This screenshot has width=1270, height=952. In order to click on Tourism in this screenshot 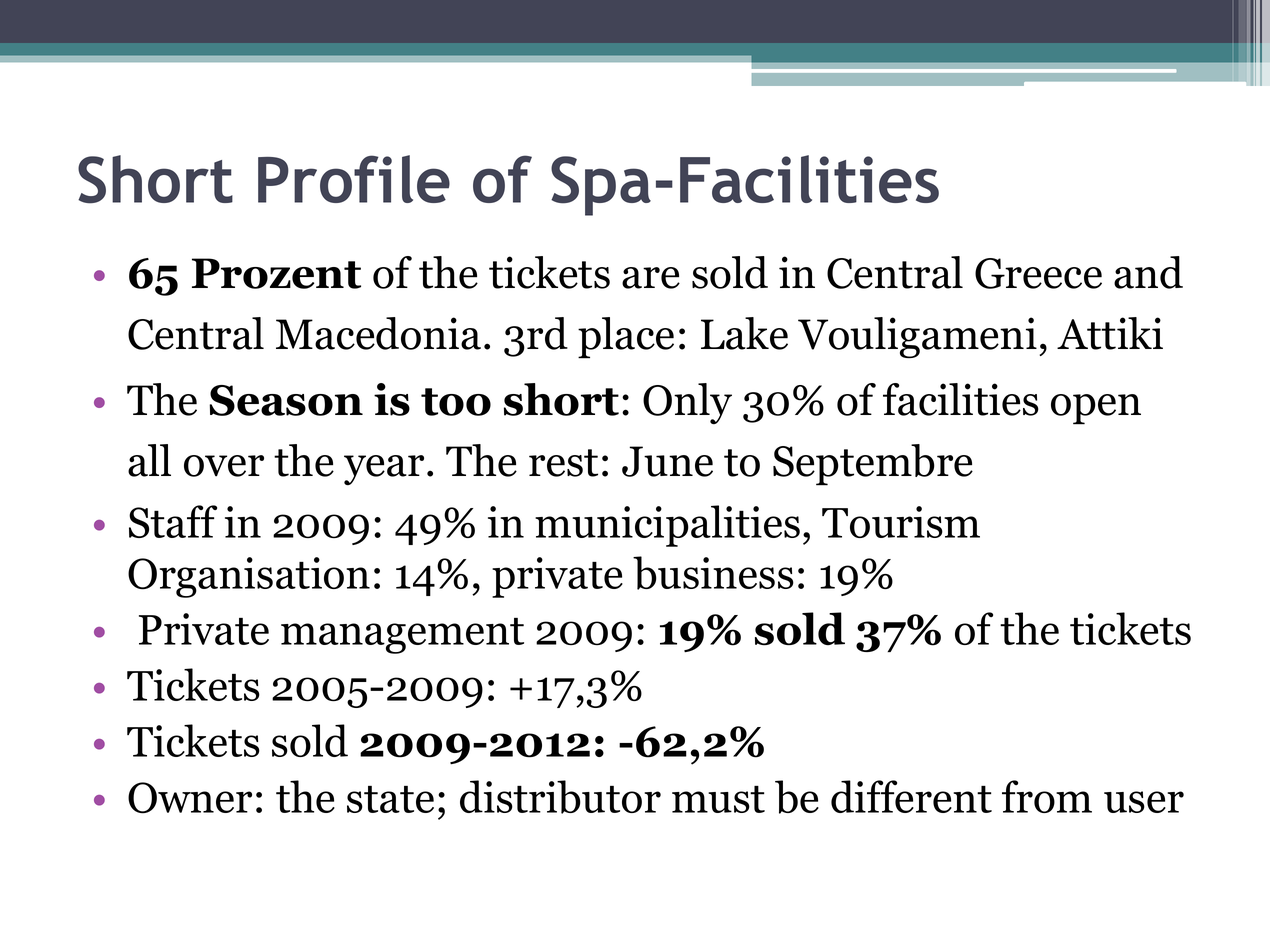, I will do `click(901, 522)`.
